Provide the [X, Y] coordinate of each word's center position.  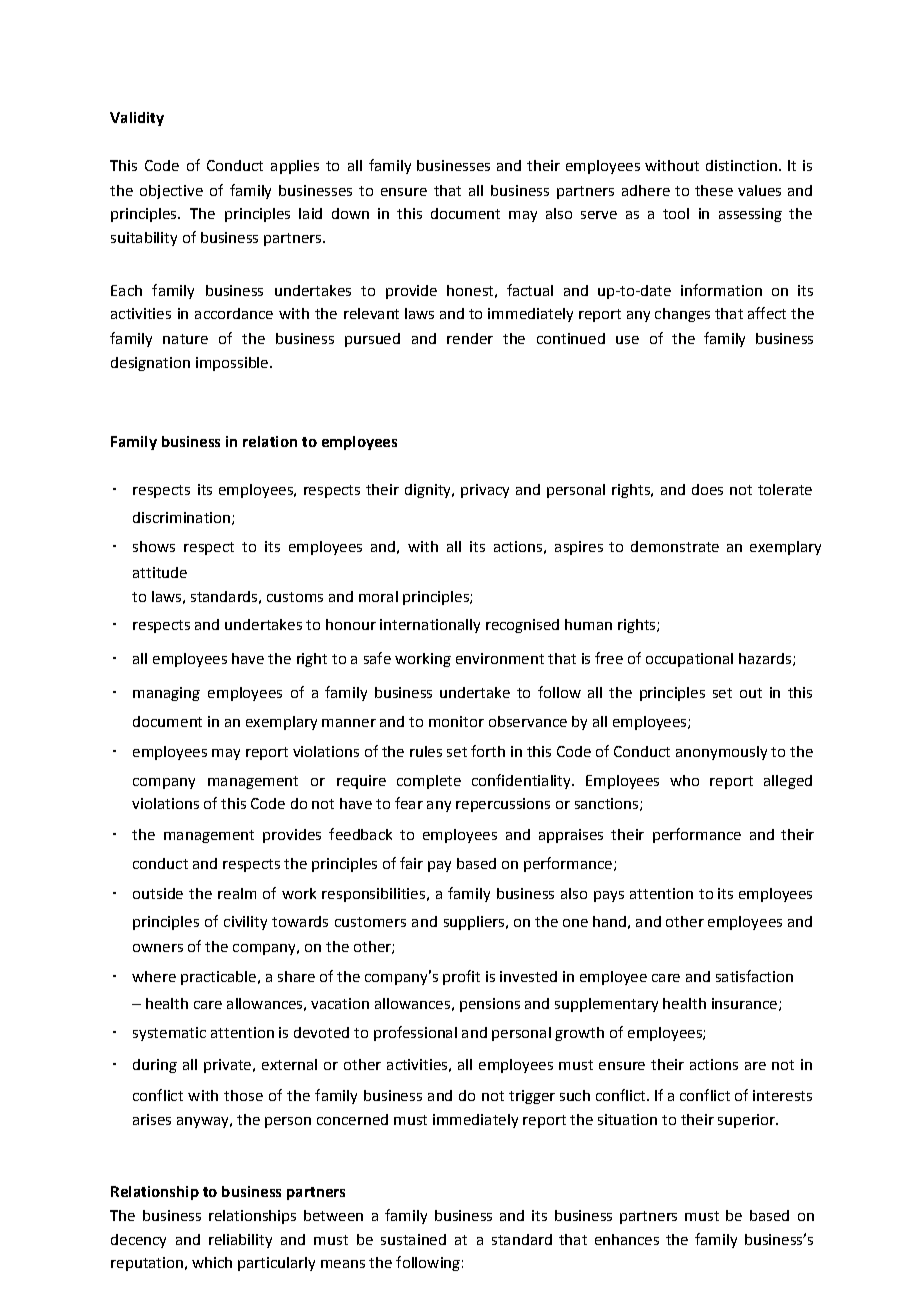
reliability [240, 1241]
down [350, 213]
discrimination [181, 517]
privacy [485, 491]
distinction [741, 165]
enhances [627, 1239]
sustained [413, 1239]
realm [237, 893]
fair [411, 863]
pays [609, 896]
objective [171, 192]
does [707, 489]
